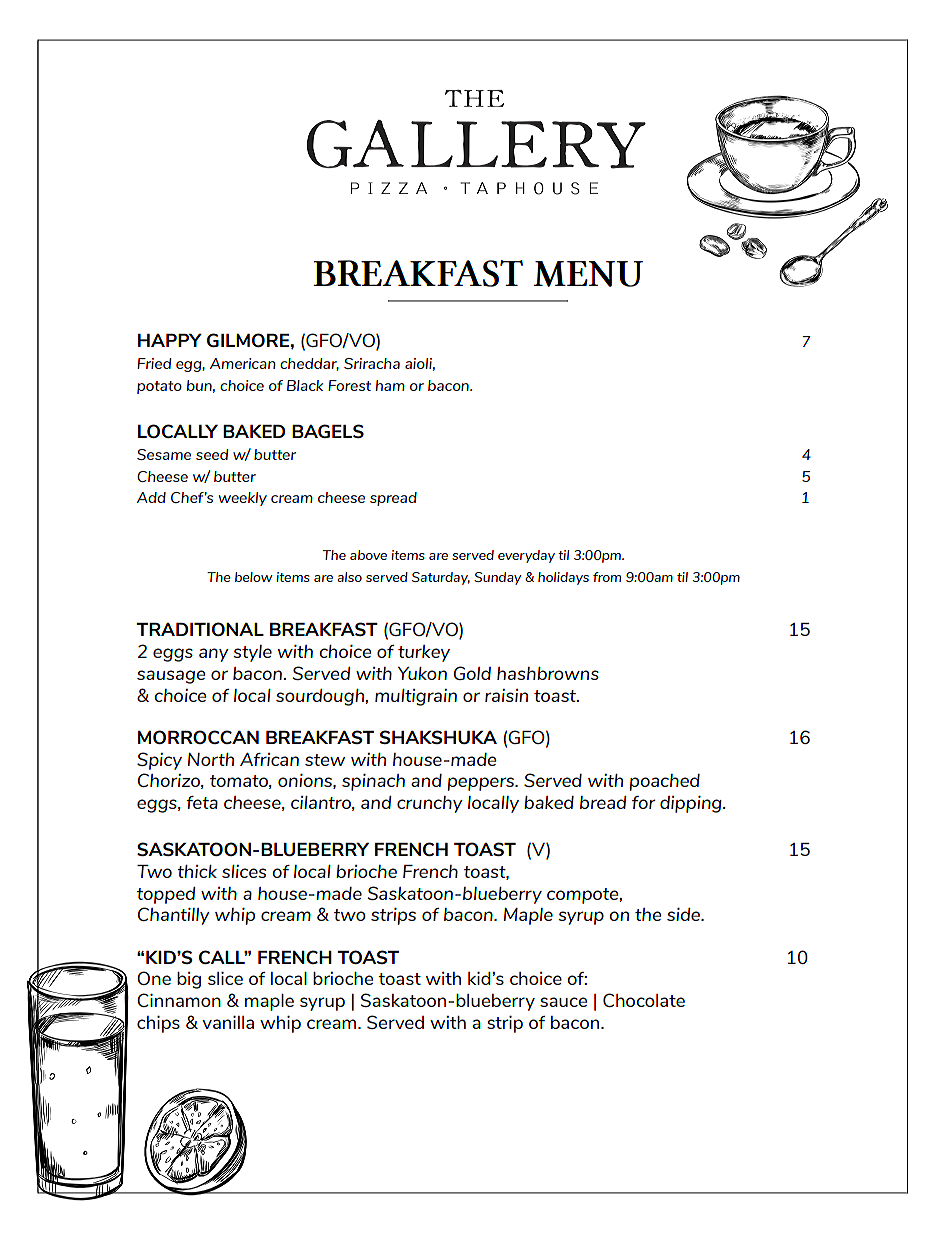 Image resolution: width=952 pixels, height=1233 pixels. What do you see at coordinates (189, 980) in the screenshot?
I see `big` at bounding box center [189, 980].
